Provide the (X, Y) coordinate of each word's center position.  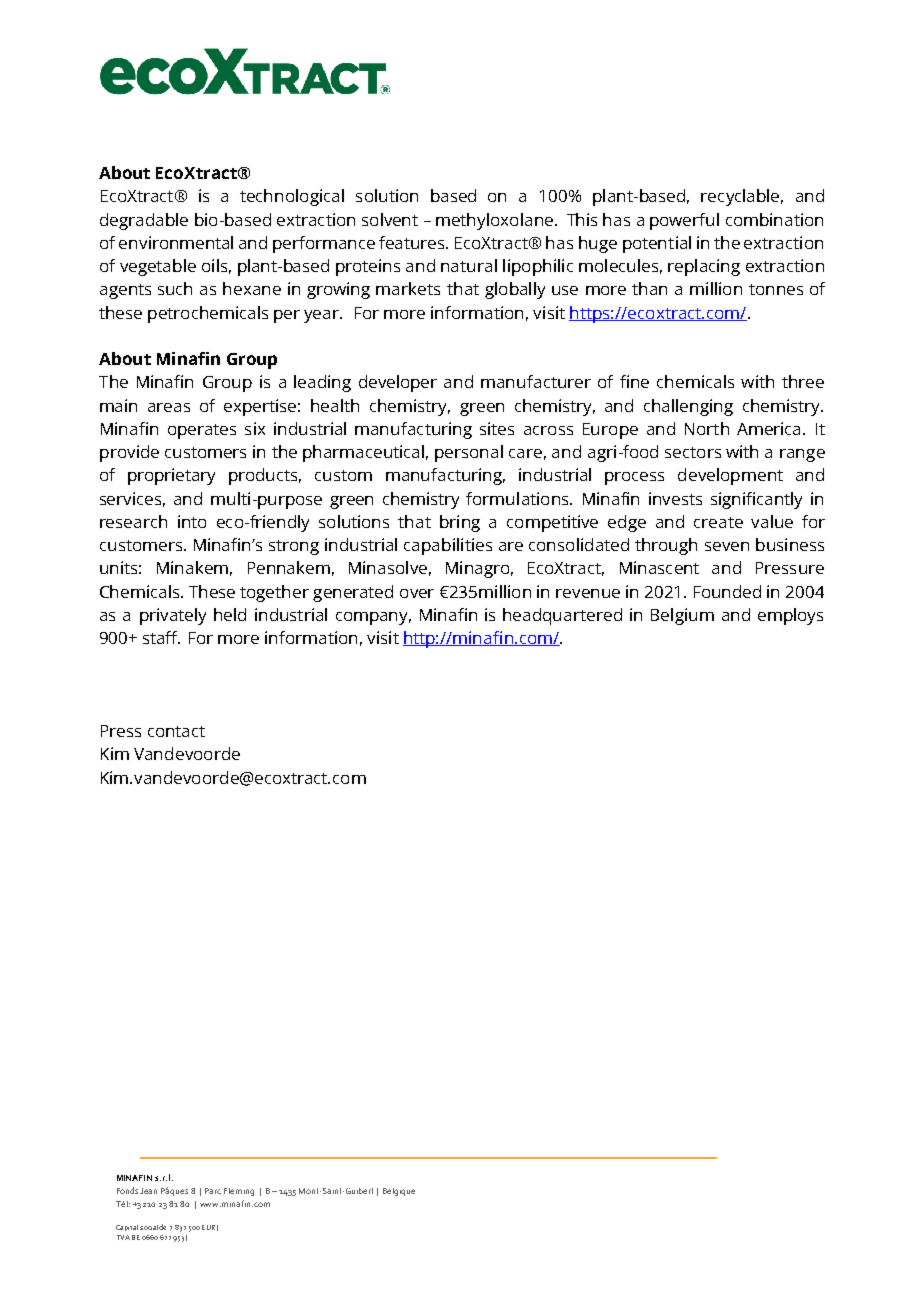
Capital (127, 1228)
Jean (148, 1191)
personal (469, 453)
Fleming (239, 1192)
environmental (176, 242)
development (730, 476)
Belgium (682, 616)
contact (176, 731)
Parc (213, 1191)
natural (469, 265)
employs (790, 616)
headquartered (562, 616)
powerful (684, 221)
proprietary (171, 476)
